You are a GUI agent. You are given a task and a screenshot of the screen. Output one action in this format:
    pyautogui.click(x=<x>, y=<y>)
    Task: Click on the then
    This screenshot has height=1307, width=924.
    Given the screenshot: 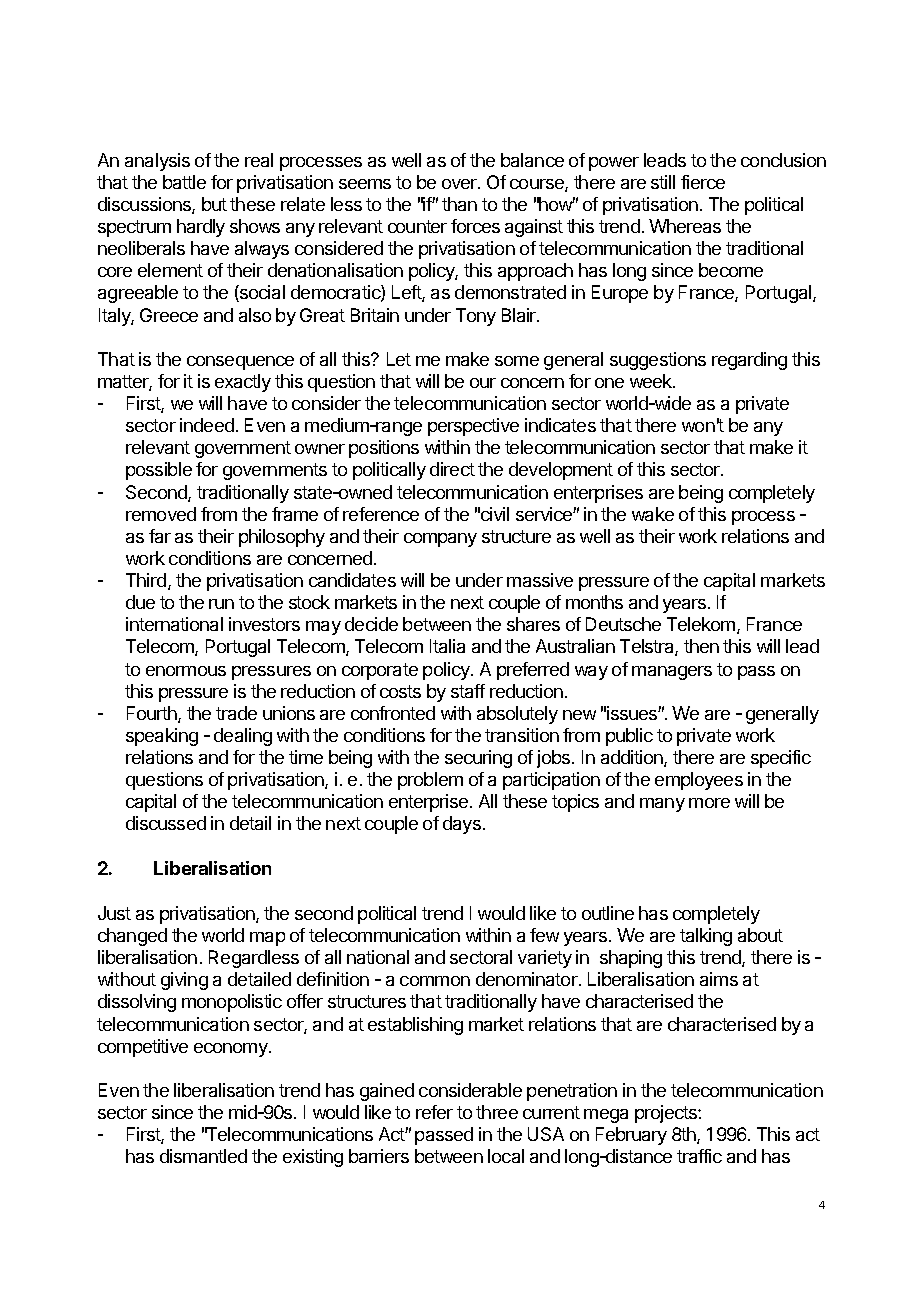 What is the action you would take?
    pyautogui.click(x=701, y=646)
